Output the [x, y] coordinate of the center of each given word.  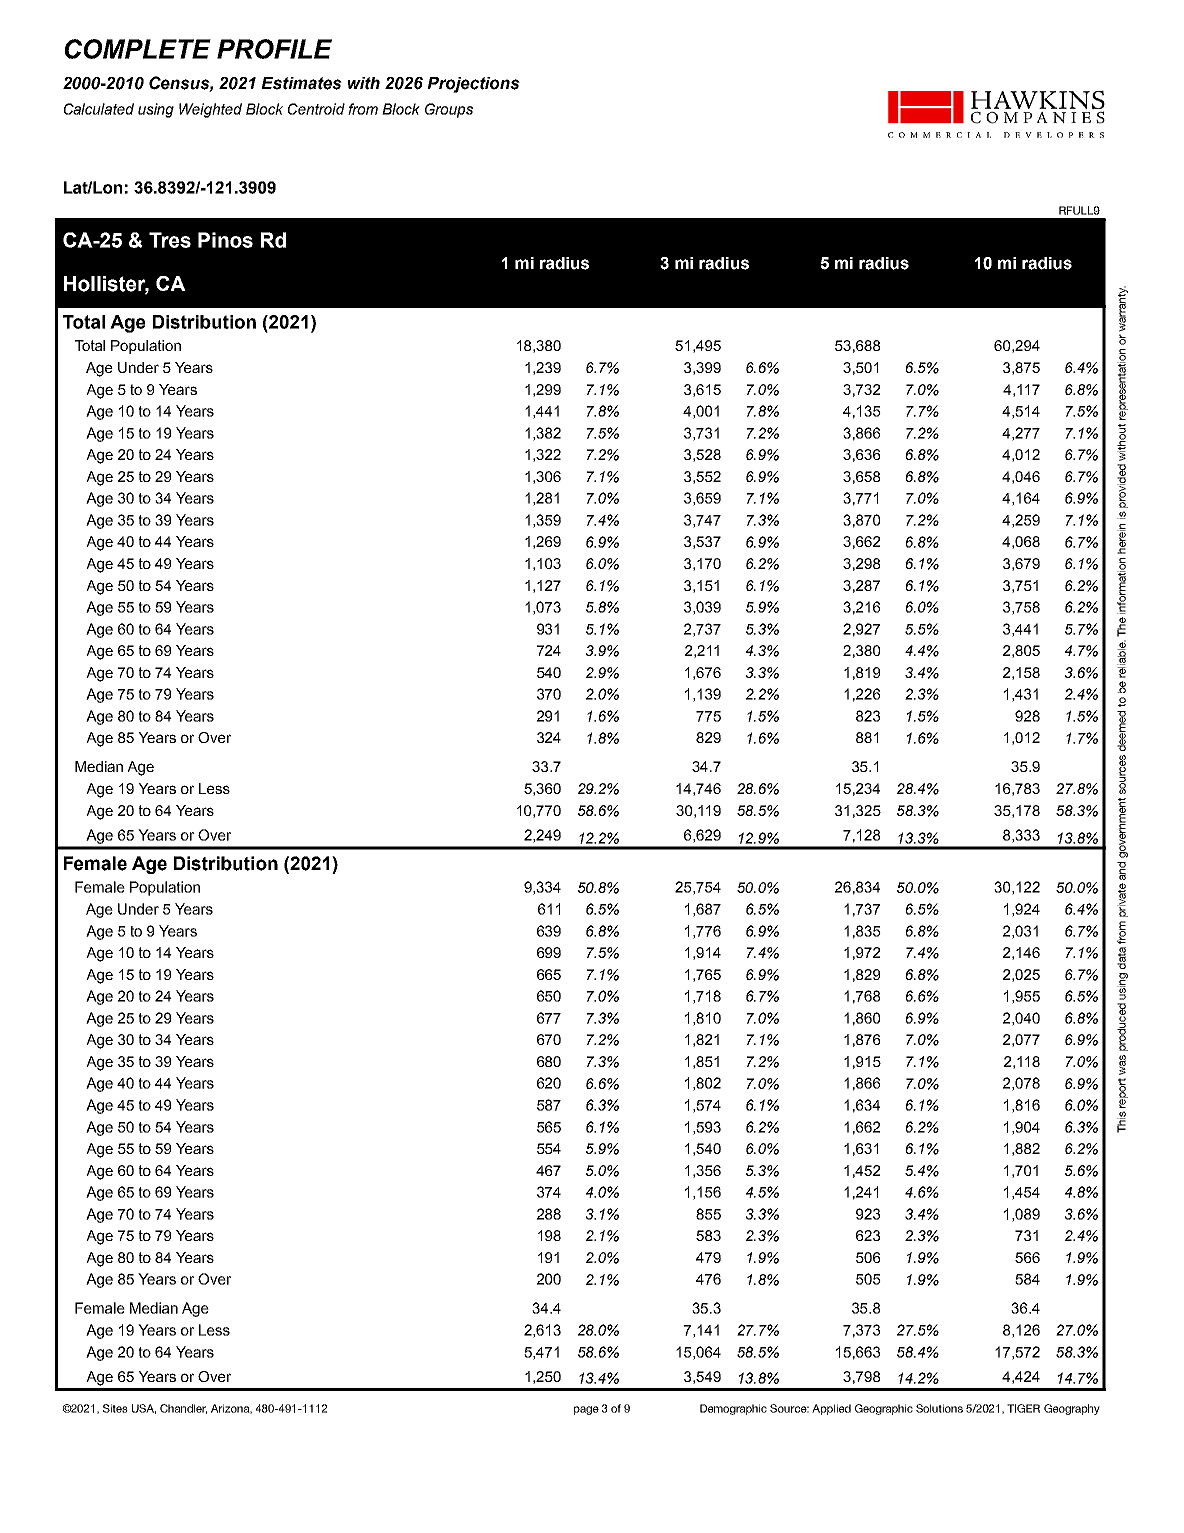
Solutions [939, 1408]
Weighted [210, 110]
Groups [449, 110]
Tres [170, 240]
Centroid [316, 109]
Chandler [183, 1409]
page [586, 1410]
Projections [473, 85]
